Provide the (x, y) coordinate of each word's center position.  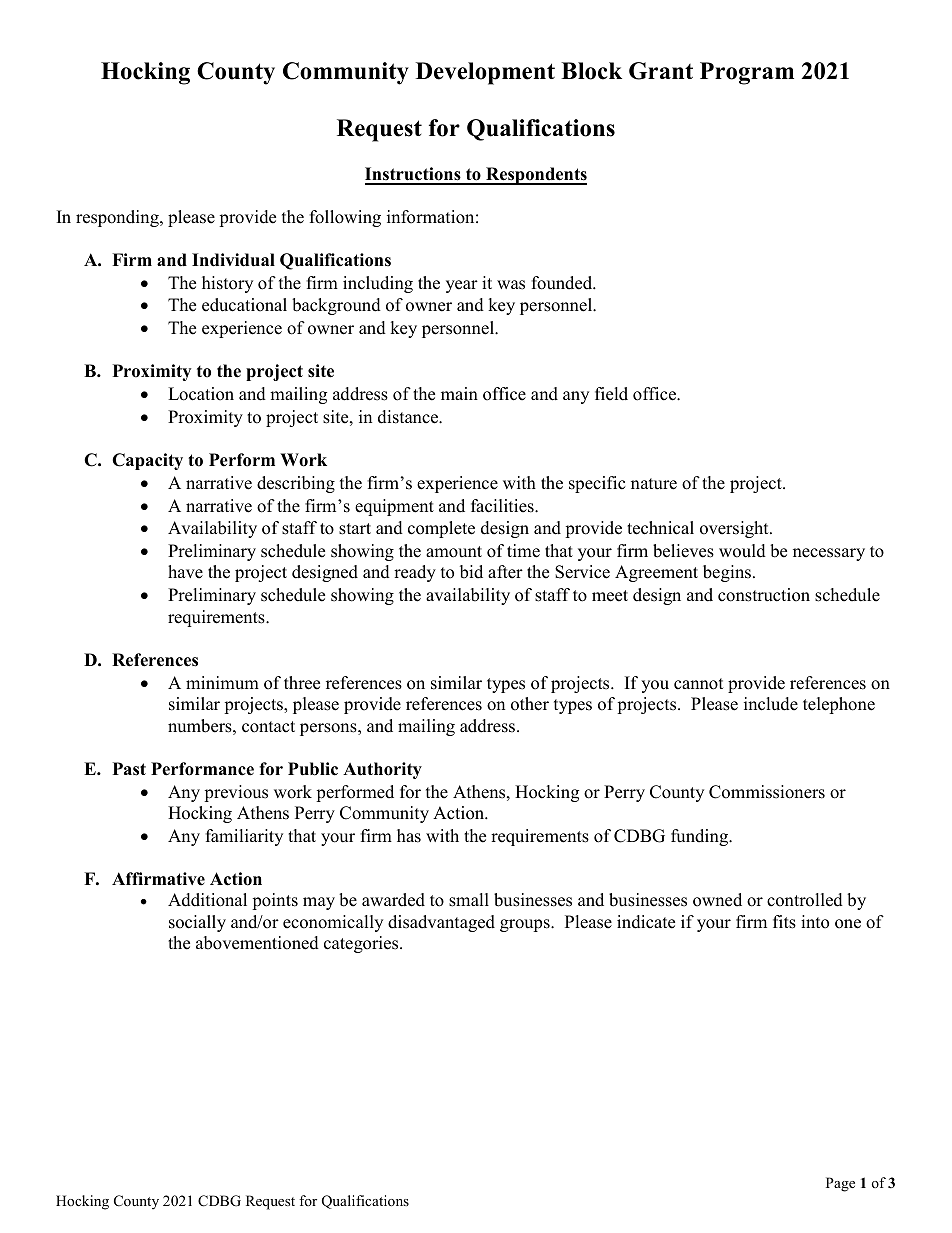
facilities (503, 506)
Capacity (147, 461)
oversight (735, 529)
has (409, 836)
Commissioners (767, 792)
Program (747, 73)
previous (236, 793)
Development (485, 73)
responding (118, 218)
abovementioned (257, 943)
